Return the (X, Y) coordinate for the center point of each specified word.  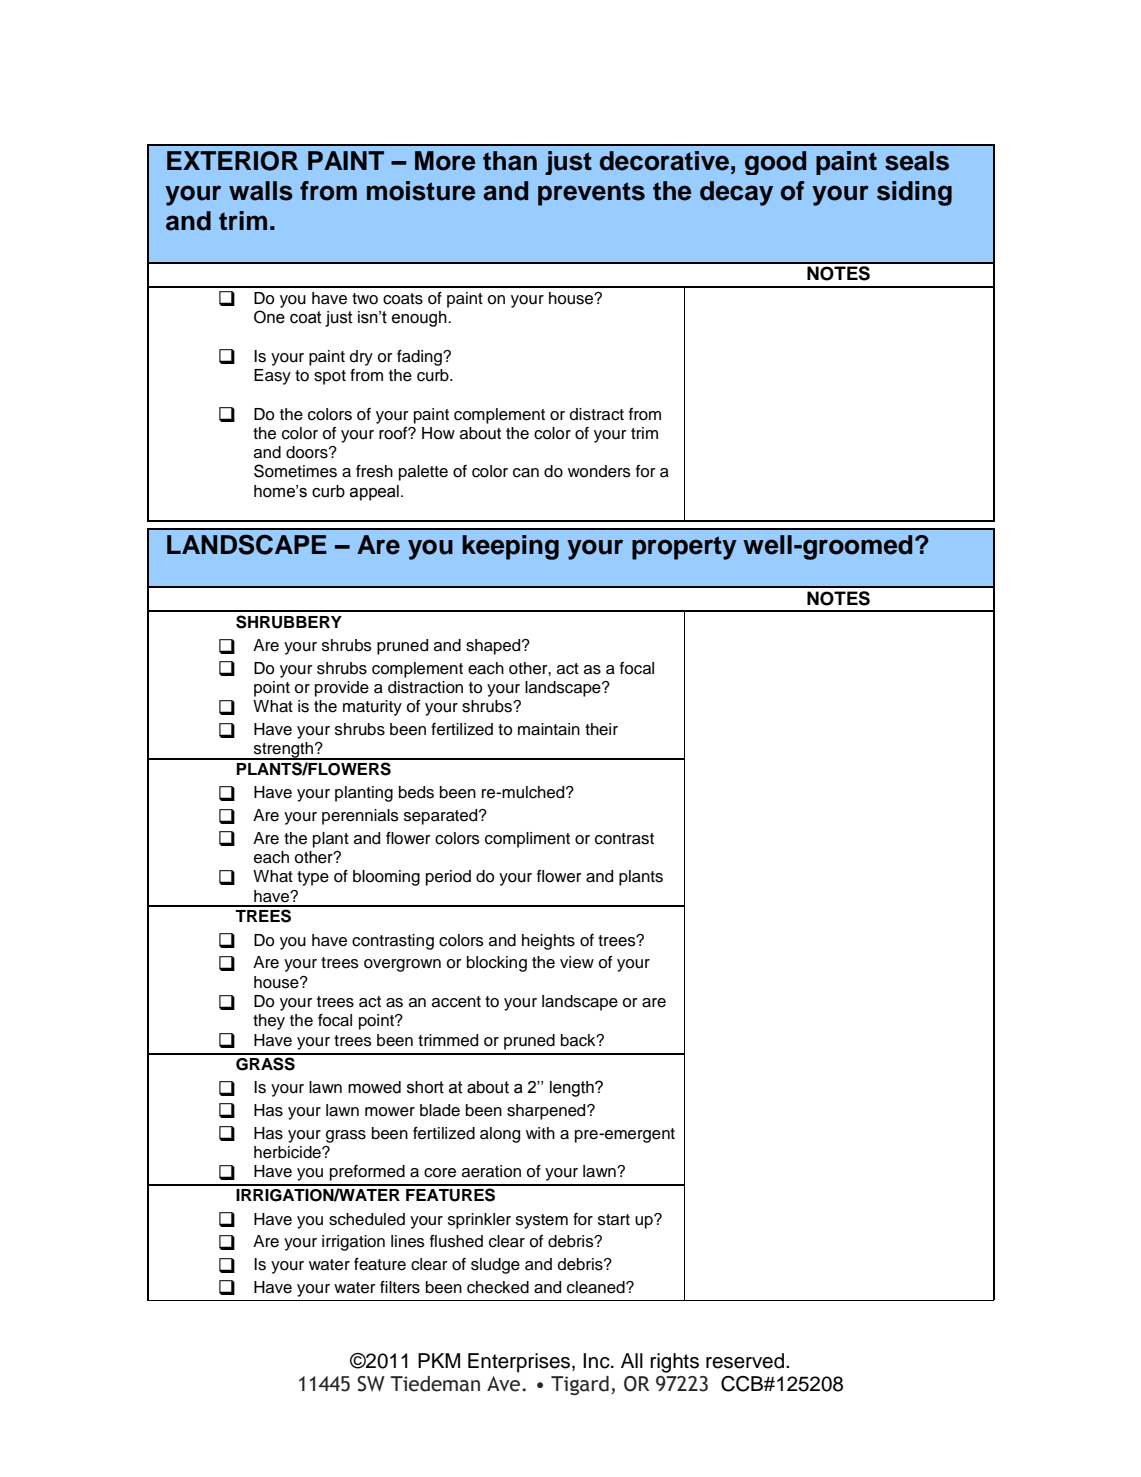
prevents (591, 194)
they (269, 1022)
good (775, 163)
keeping (510, 547)
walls (261, 191)
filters (400, 1287)
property (684, 548)
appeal (374, 493)
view (577, 962)
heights (548, 942)
